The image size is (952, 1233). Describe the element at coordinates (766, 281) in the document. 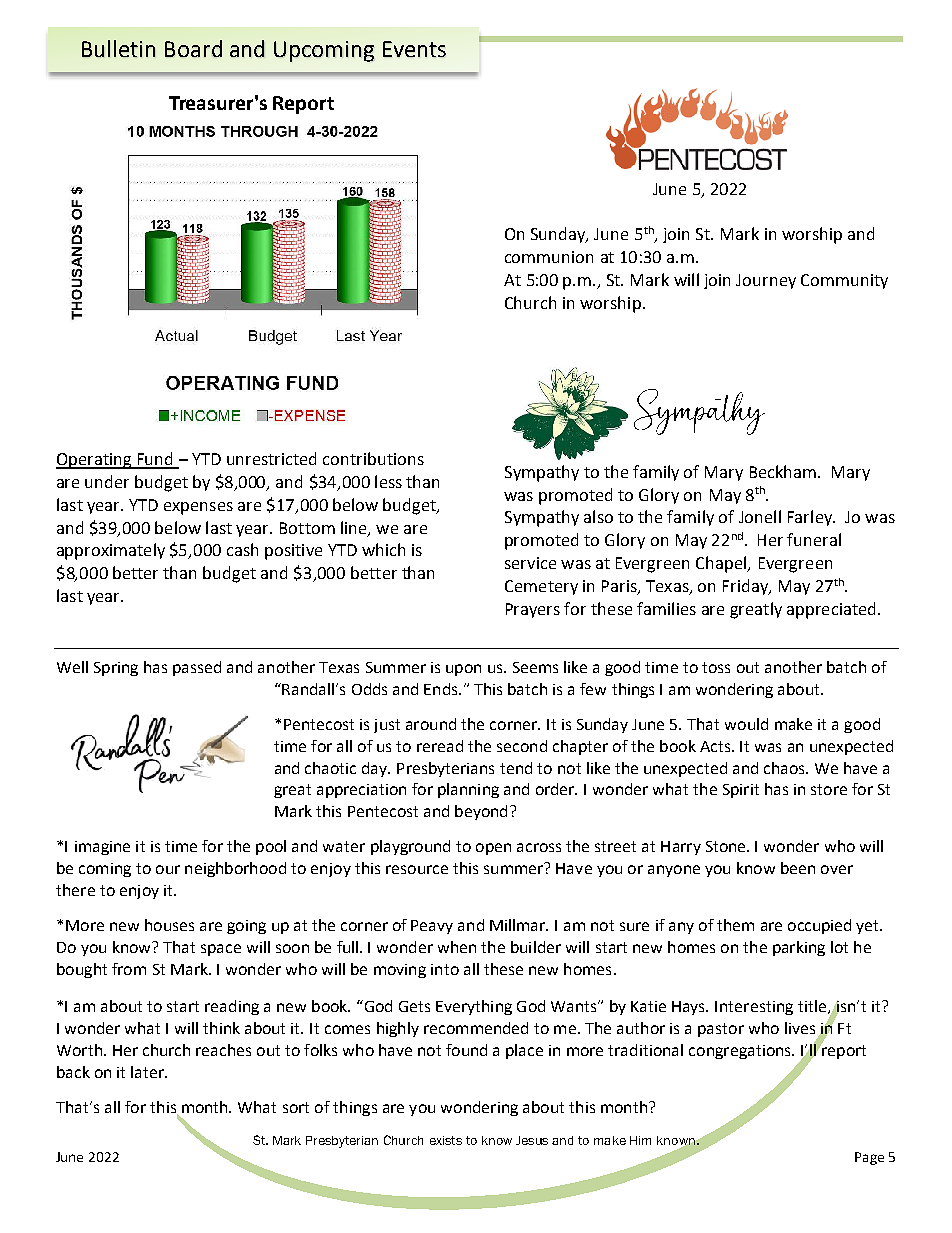

I see `Journey` at that location.
